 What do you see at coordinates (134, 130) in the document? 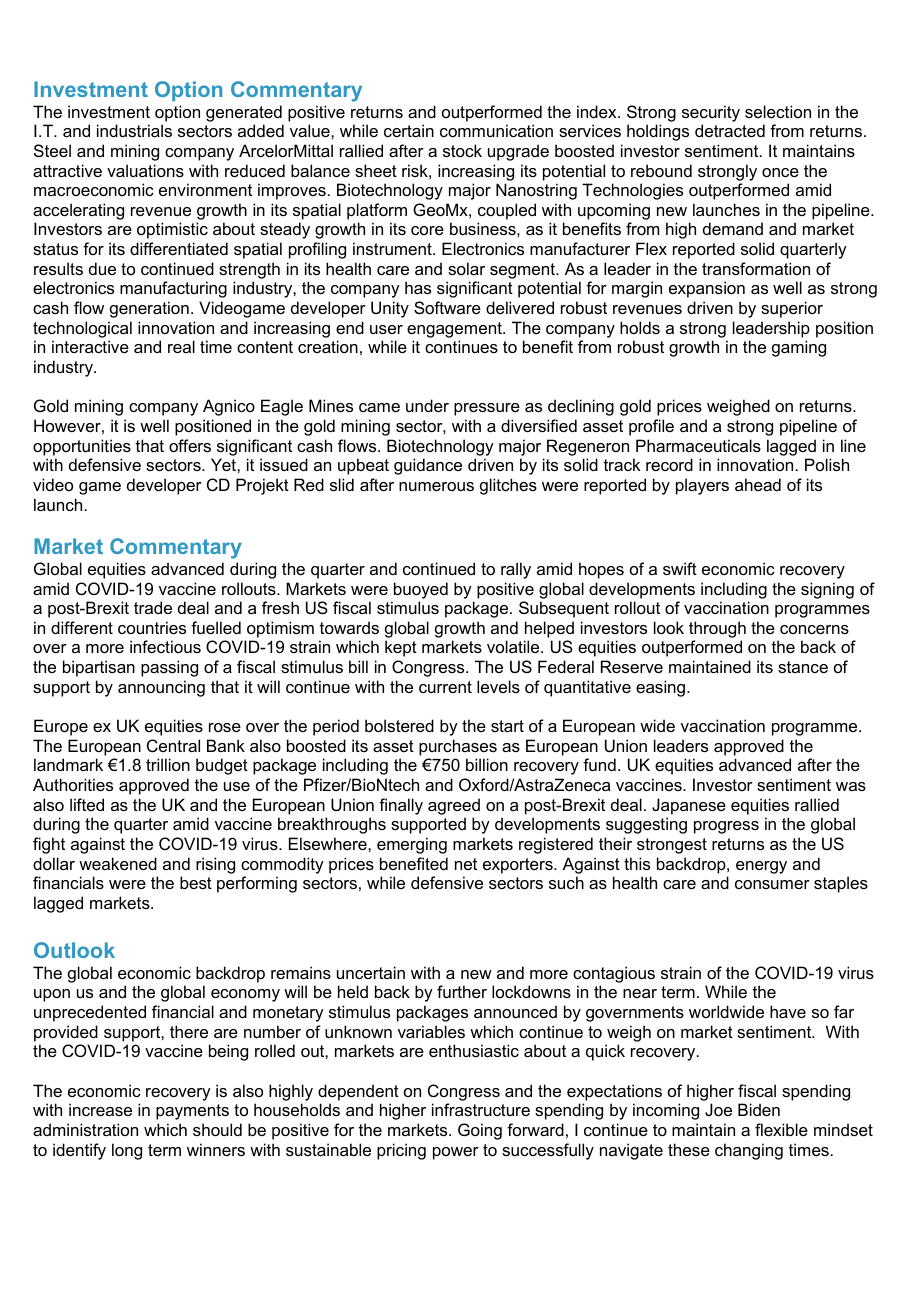
I see `industrials` at bounding box center [134, 130].
